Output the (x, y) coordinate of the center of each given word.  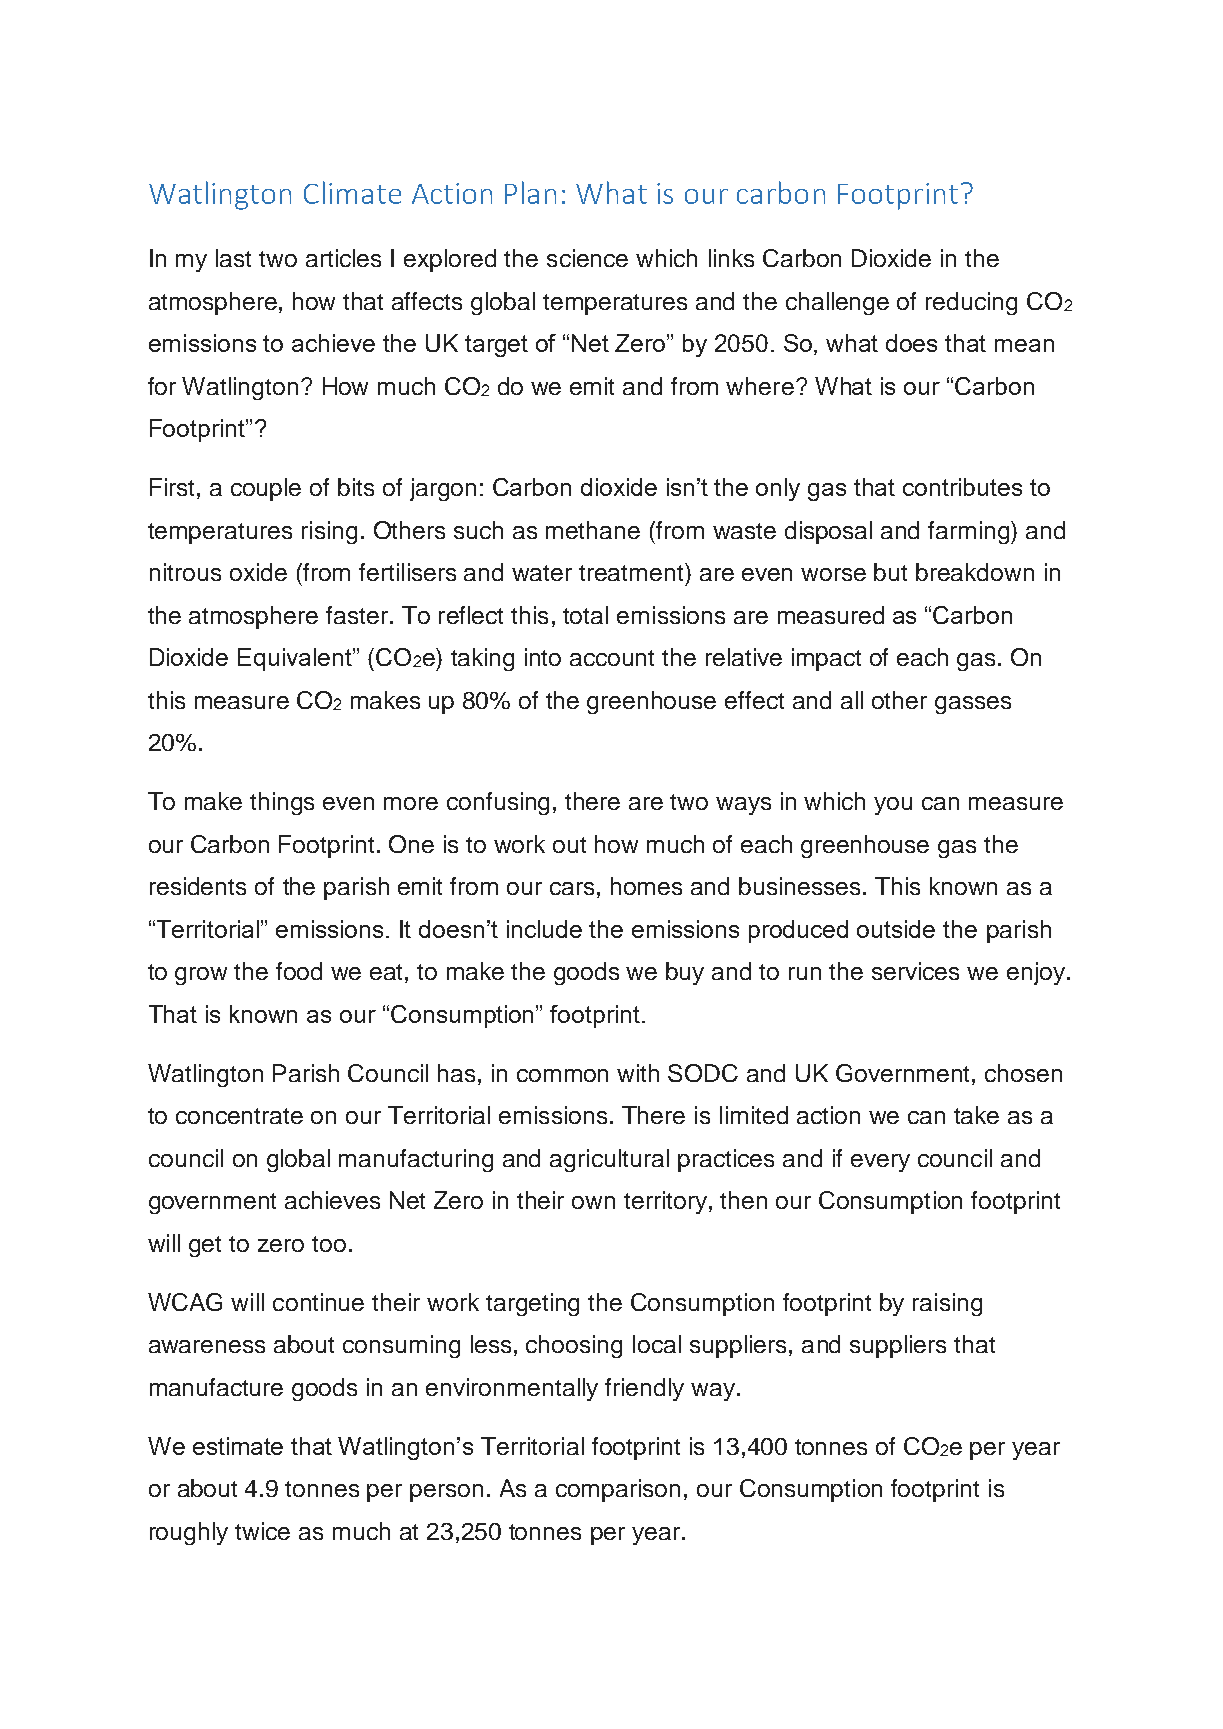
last (233, 258)
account (612, 658)
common (562, 1075)
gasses (973, 705)
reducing (971, 303)
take (976, 1115)
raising (947, 1304)
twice (262, 1531)
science (587, 258)
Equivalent (296, 659)
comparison (618, 1490)
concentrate (239, 1116)
